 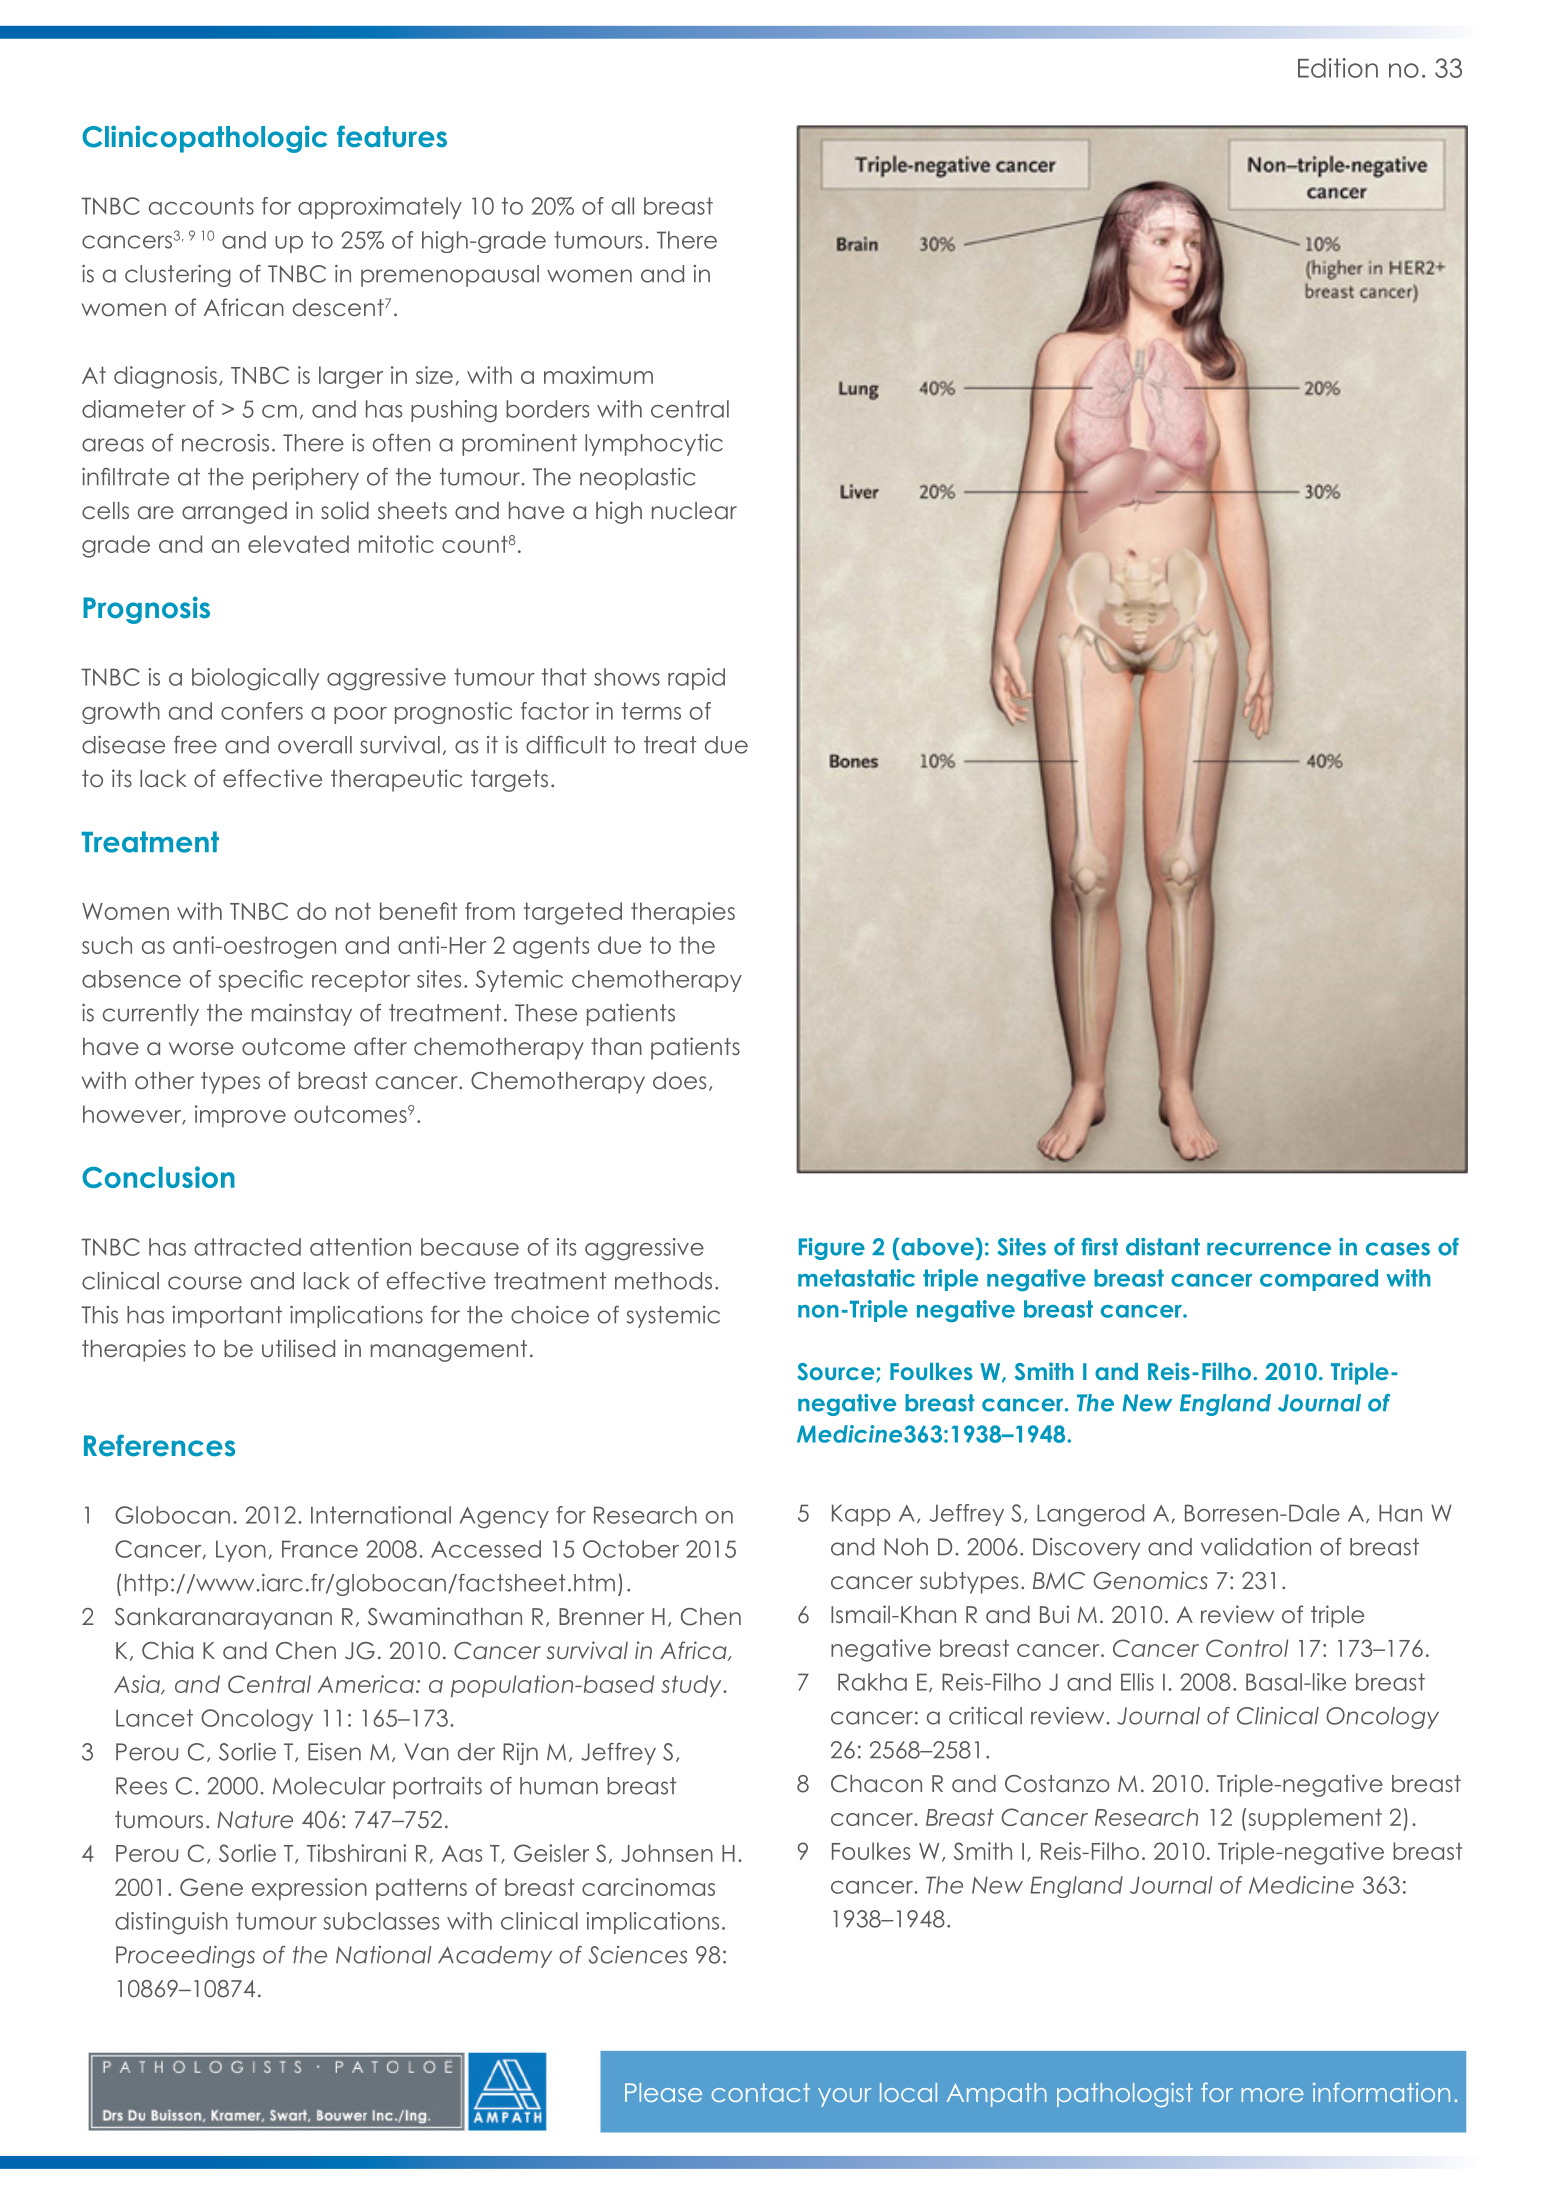 What do you see at coordinates (573, 913) in the screenshot?
I see `targeted` at bounding box center [573, 913].
